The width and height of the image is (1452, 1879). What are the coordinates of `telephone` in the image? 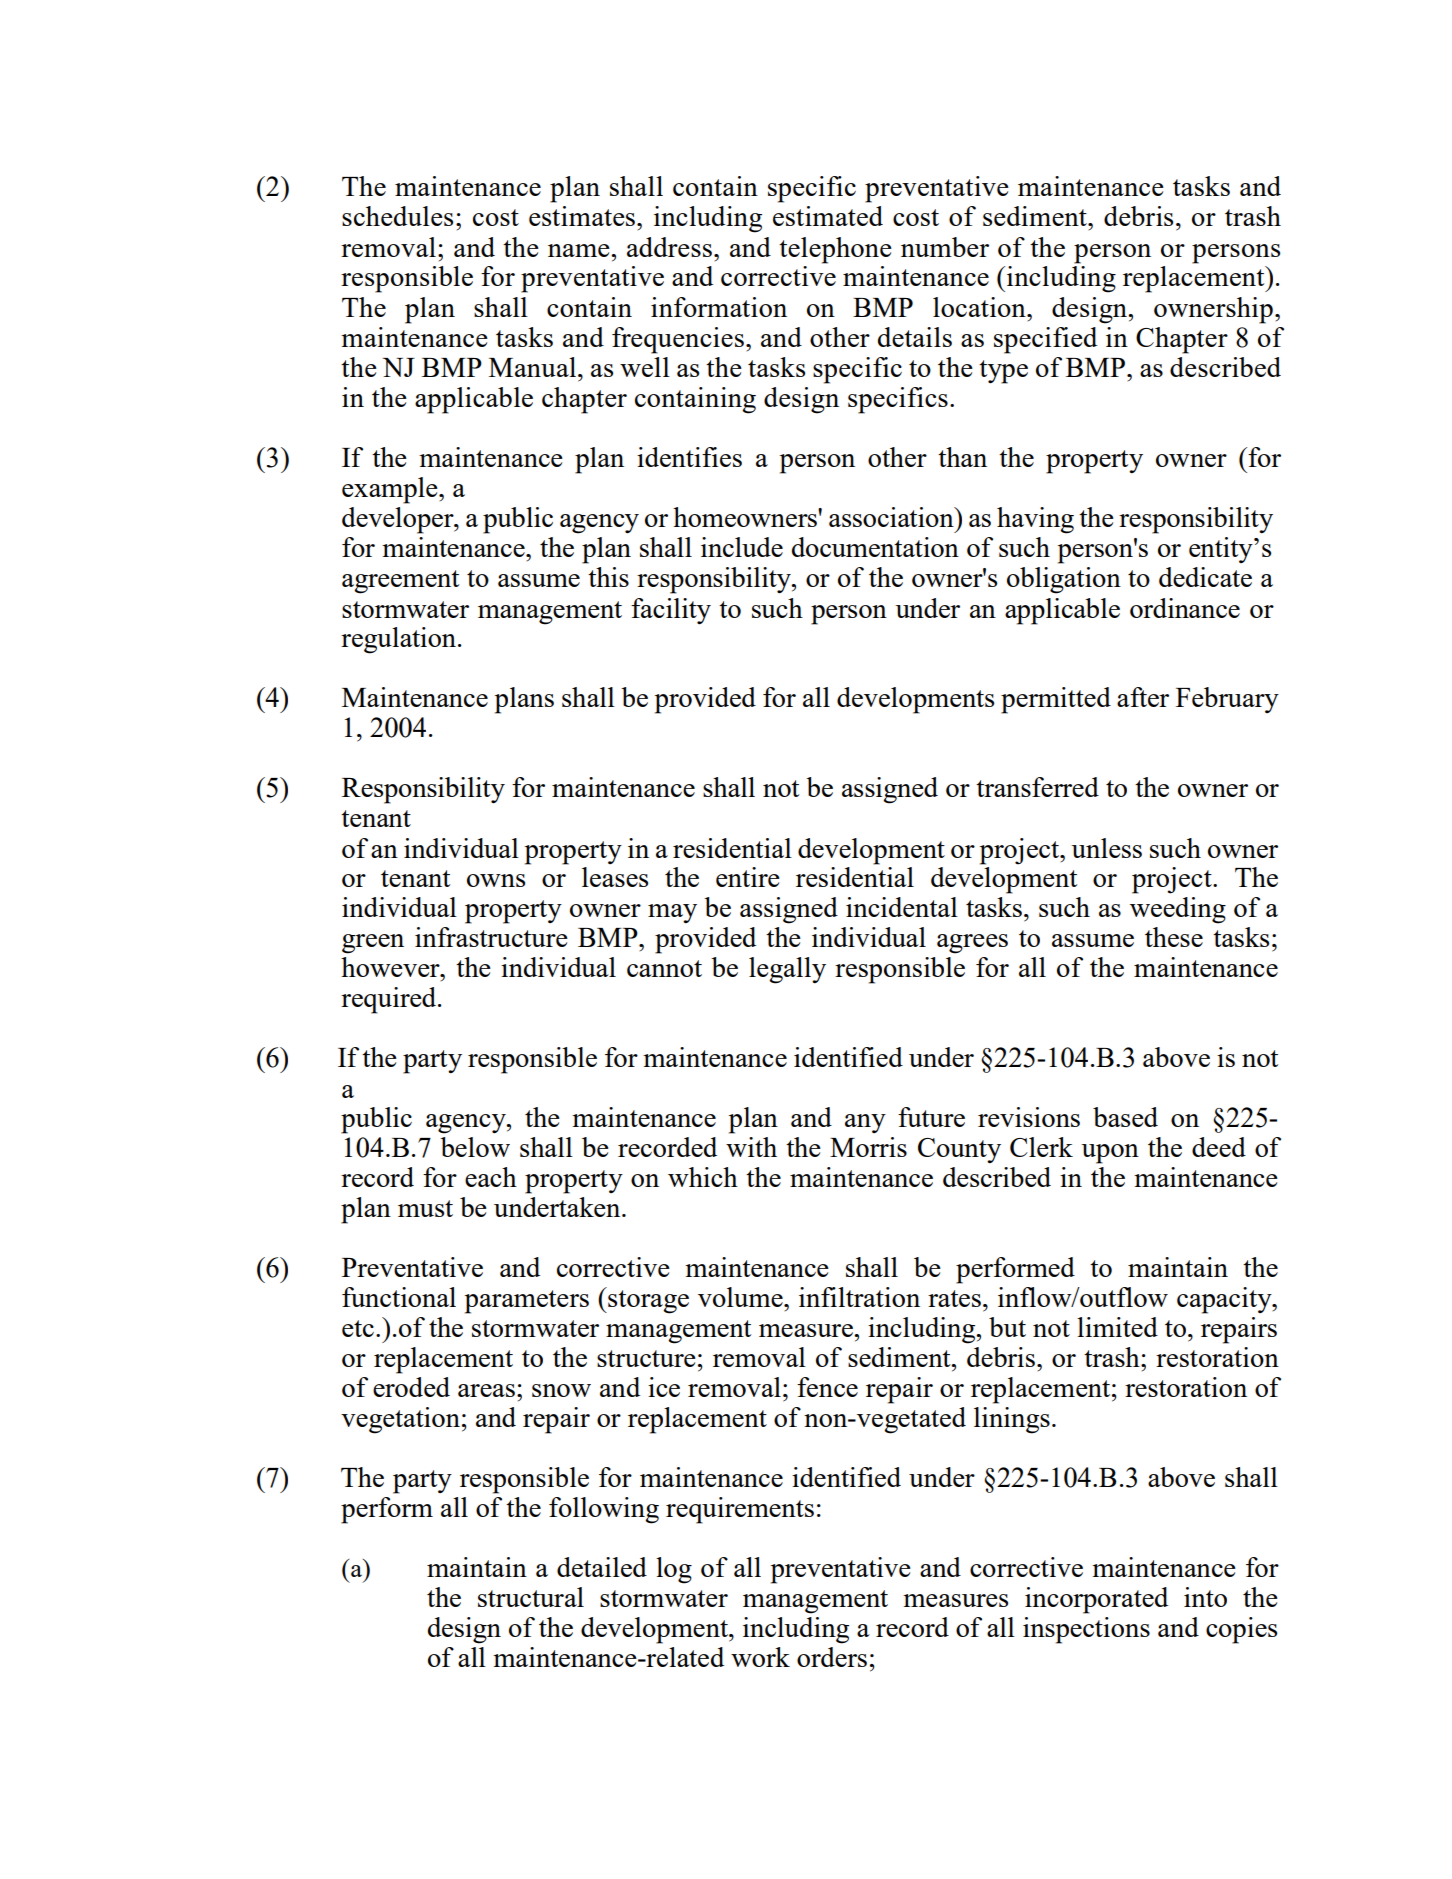 It's located at (835, 250).
